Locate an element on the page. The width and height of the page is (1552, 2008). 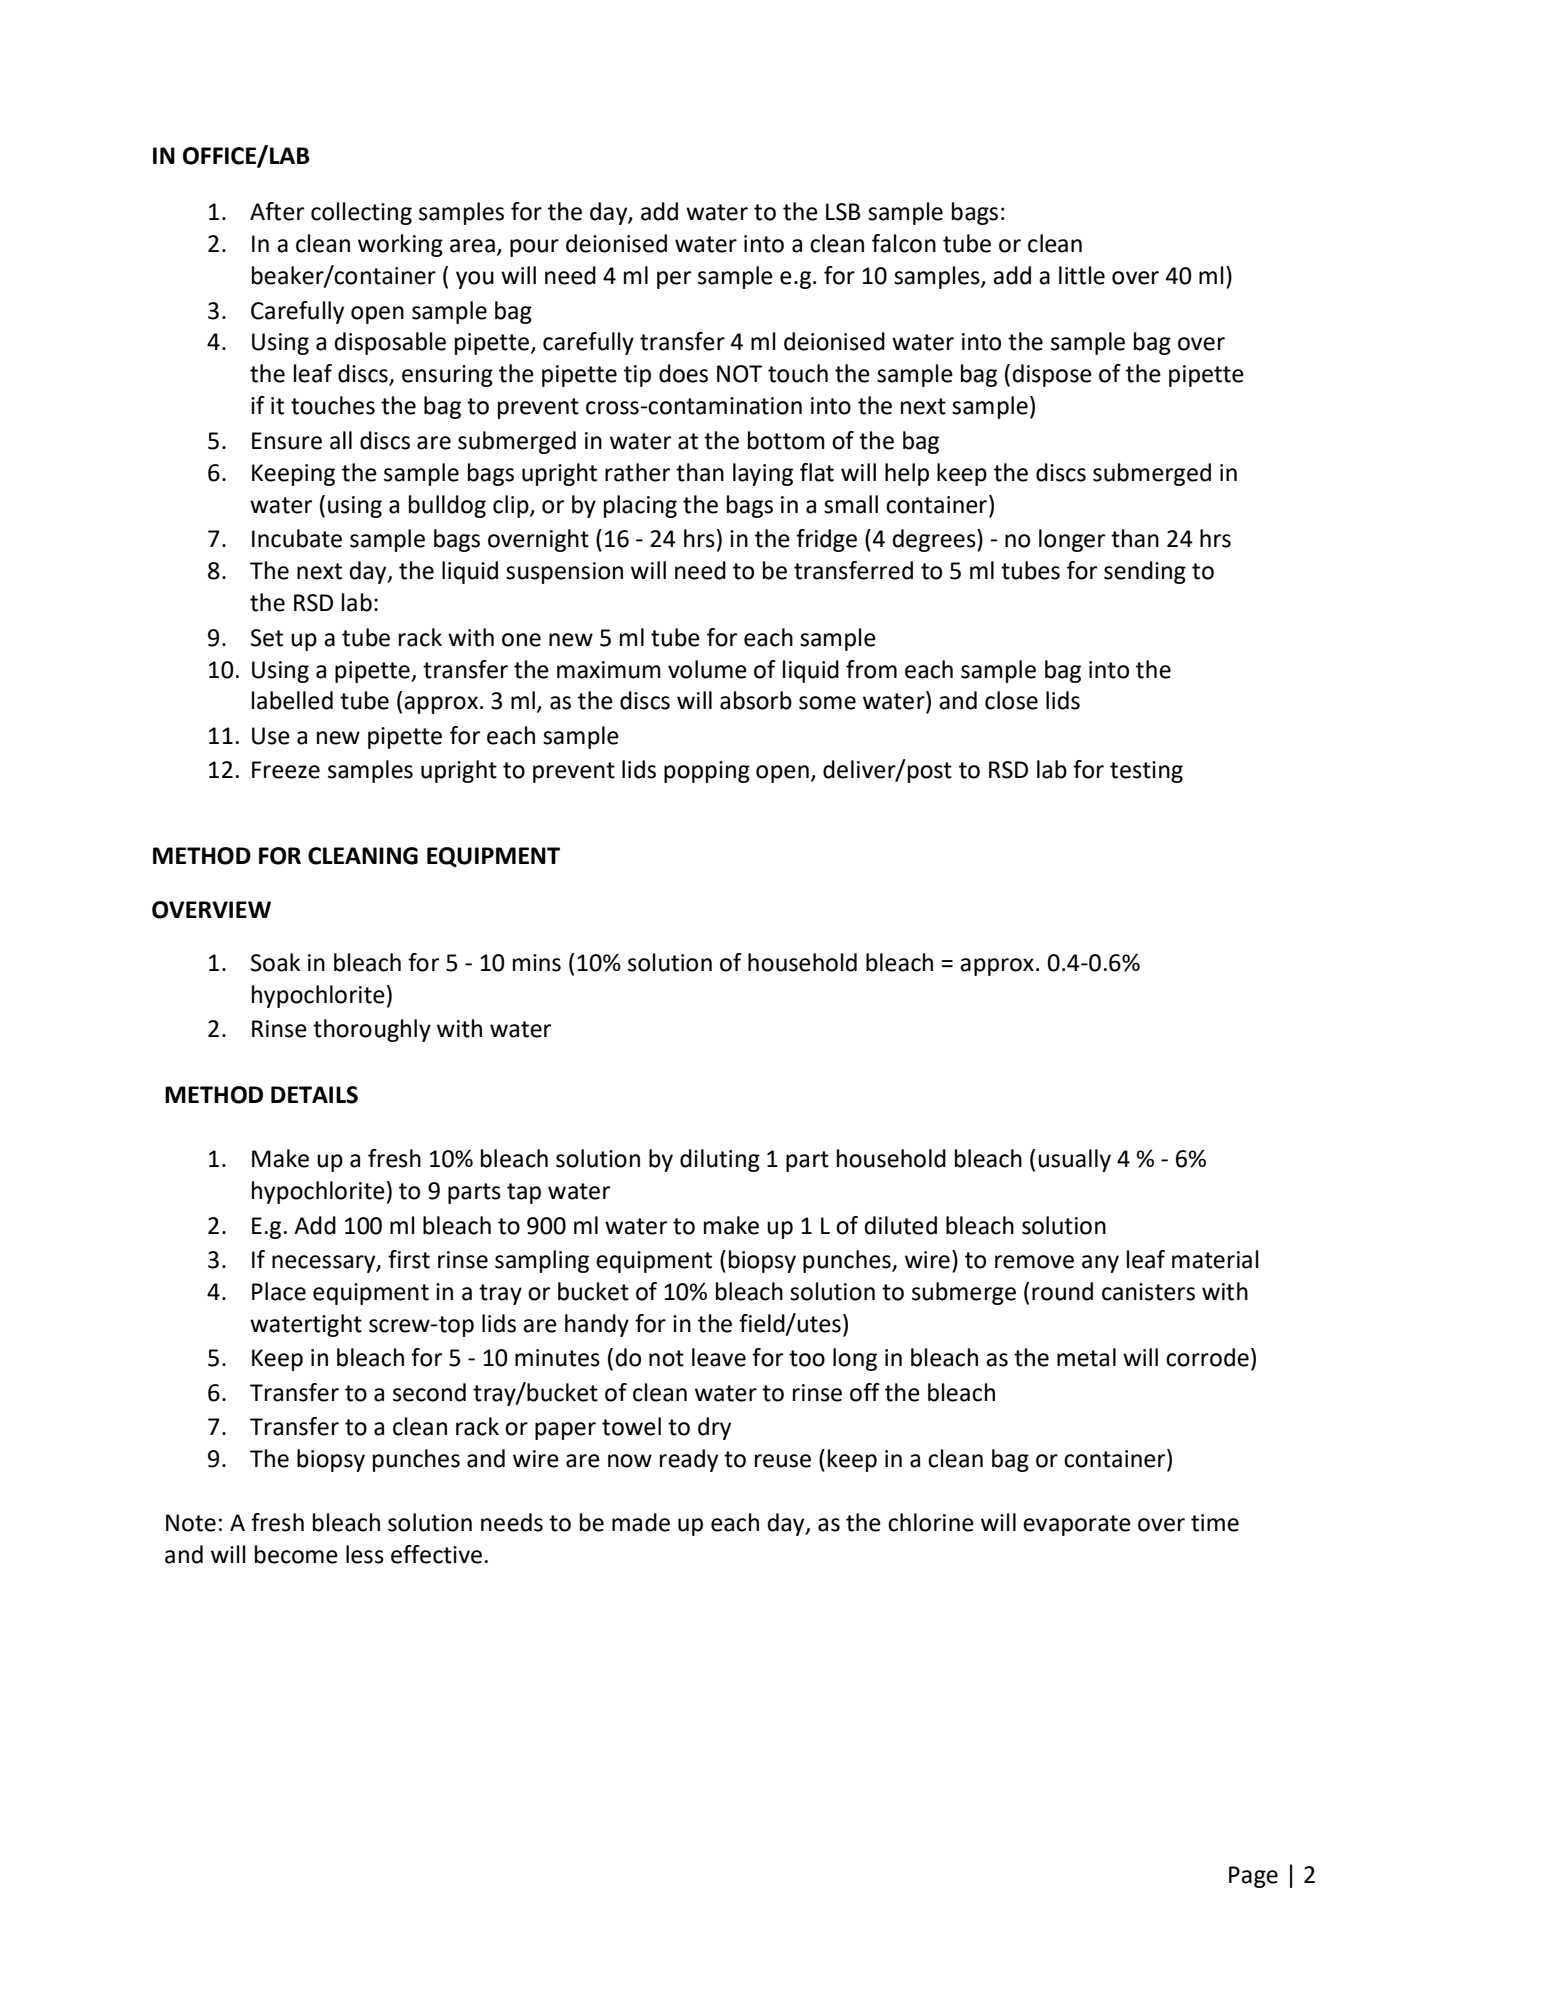
become is located at coordinates (296, 1554).
